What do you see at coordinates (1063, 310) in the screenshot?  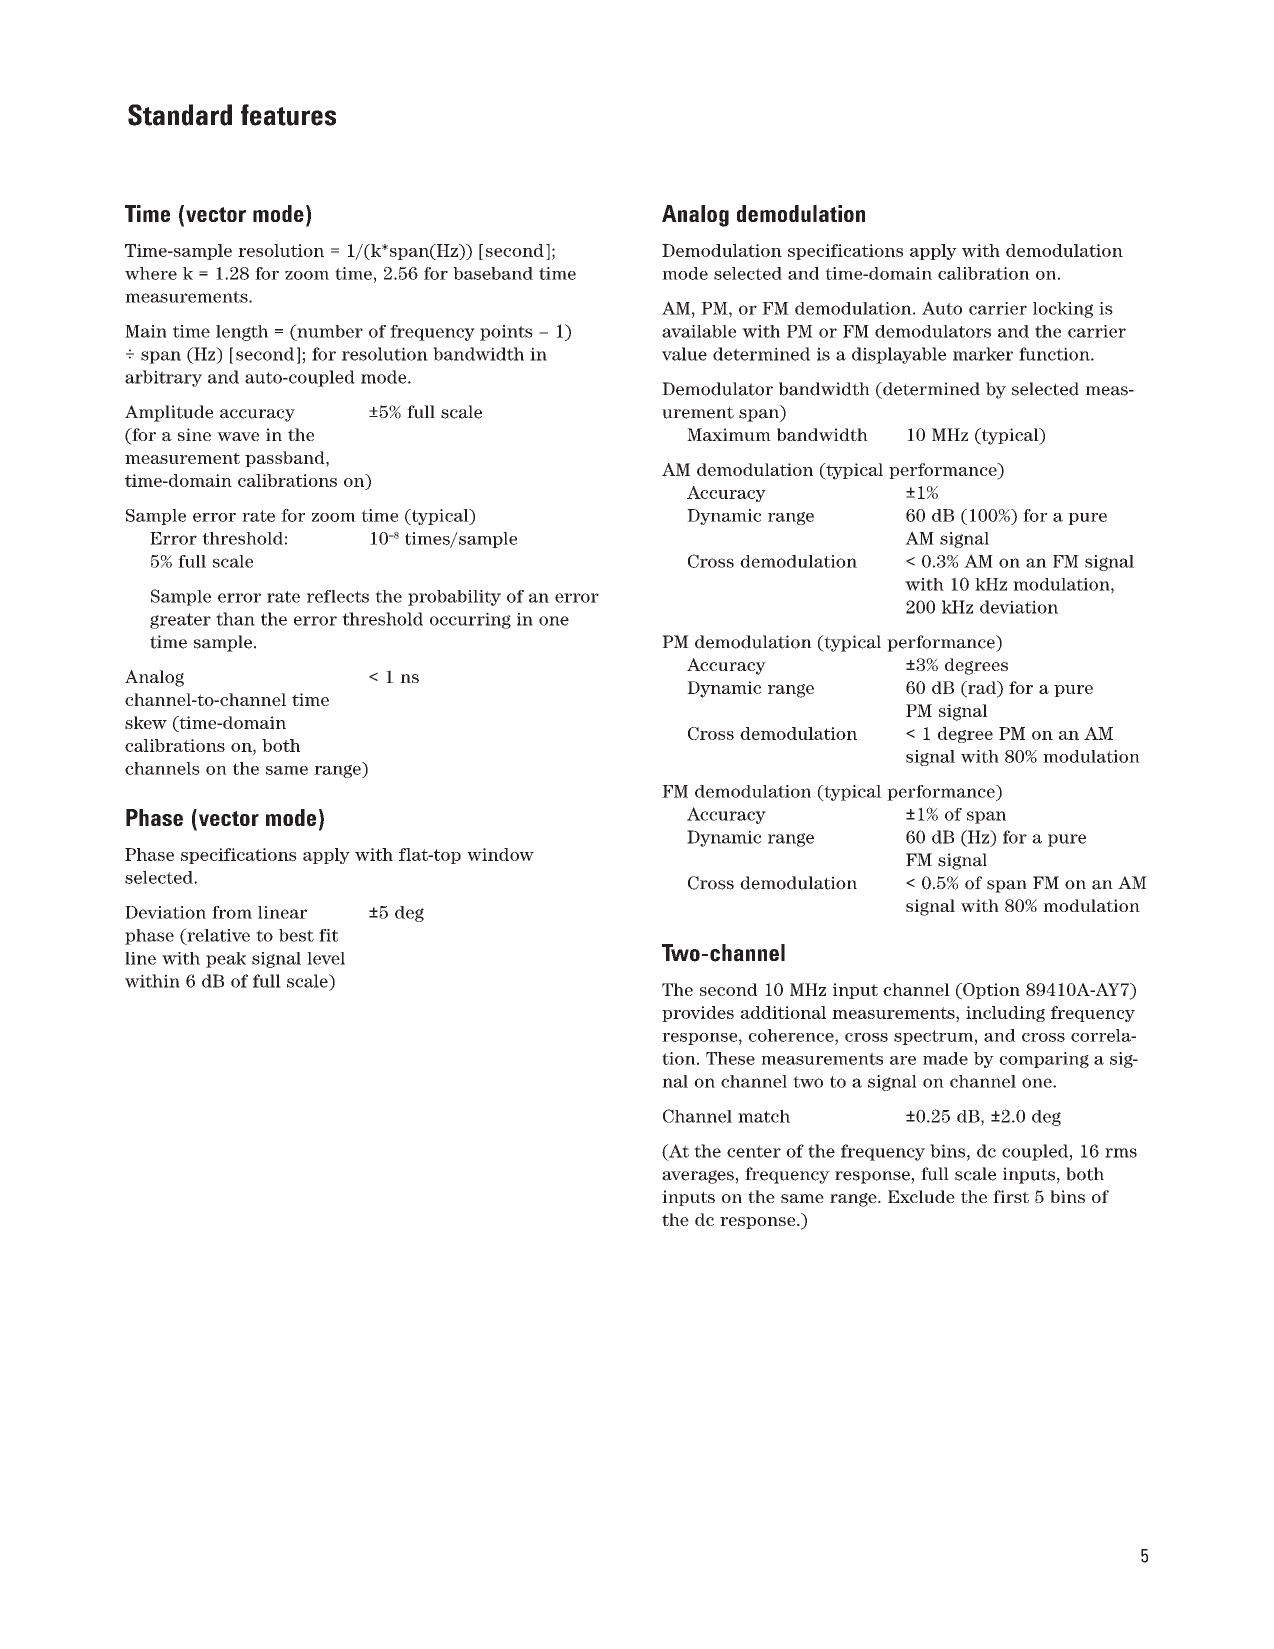 I see `locking` at bounding box center [1063, 310].
